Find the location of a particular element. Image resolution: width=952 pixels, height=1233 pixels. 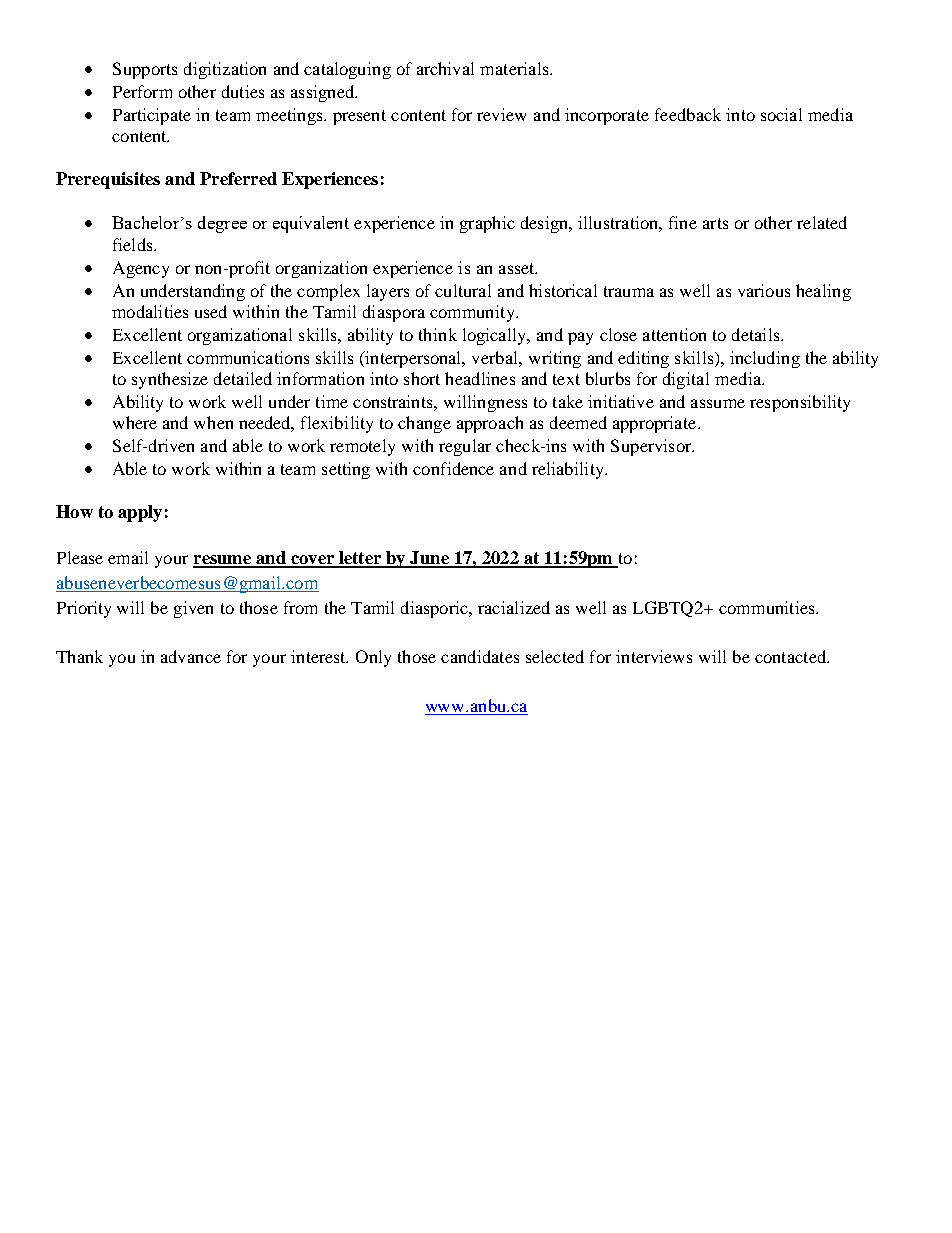

confidence is located at coordinates (453, 468).
